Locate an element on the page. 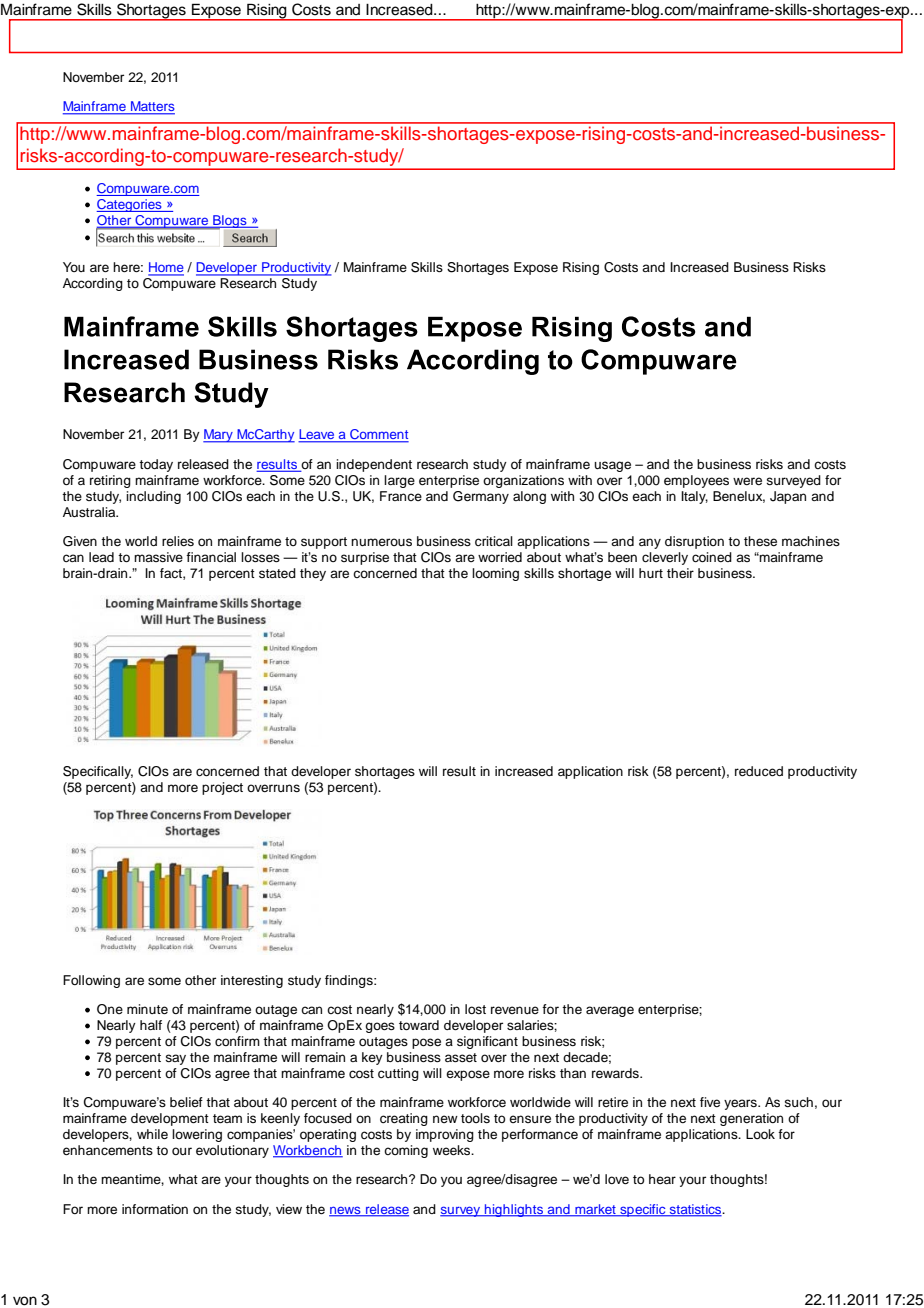  usage is located at coordinates (612, 466).
